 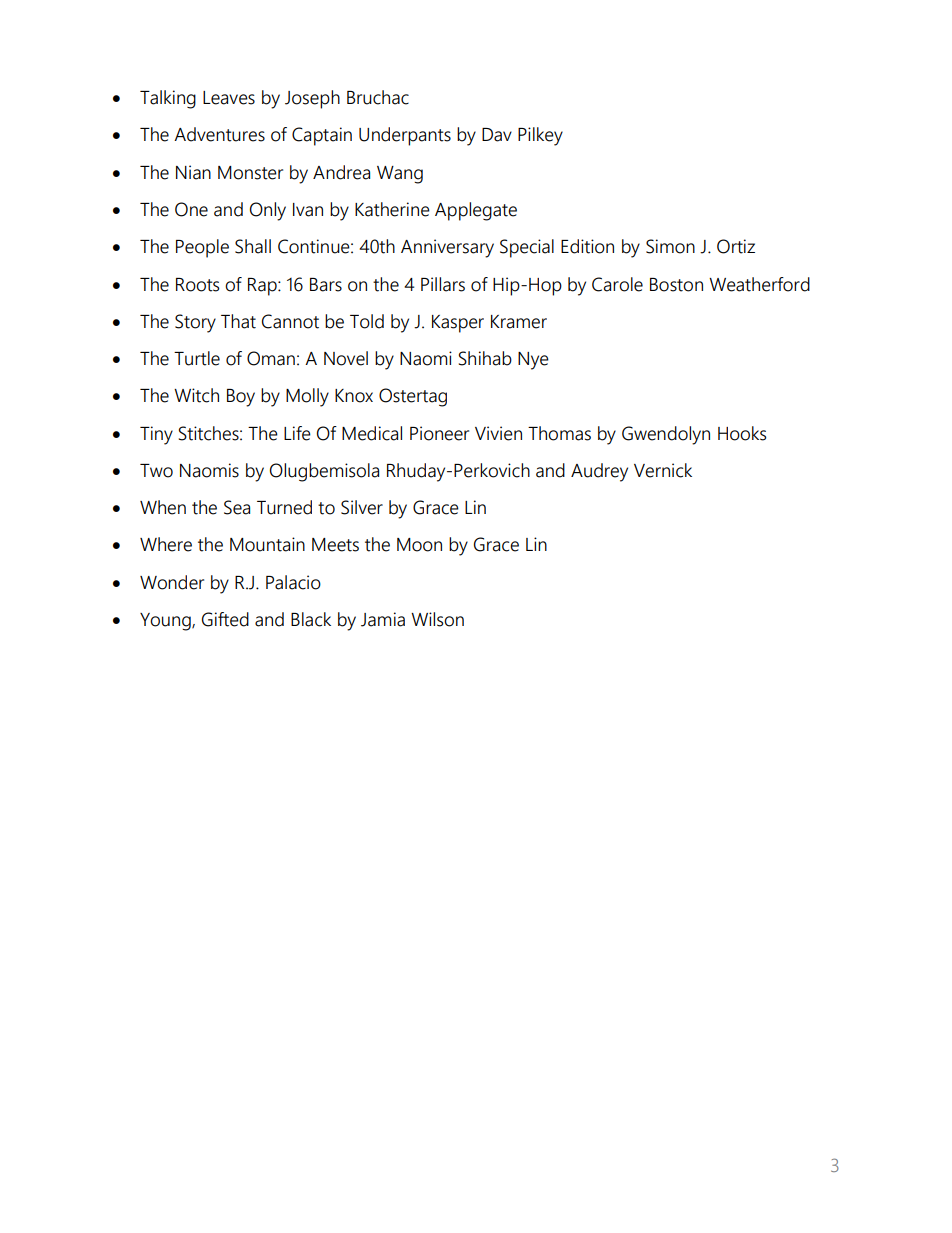 What do you see at coordinates (225, 619) in the image?
I see `Gifted` at bounding box center [225, 619].
